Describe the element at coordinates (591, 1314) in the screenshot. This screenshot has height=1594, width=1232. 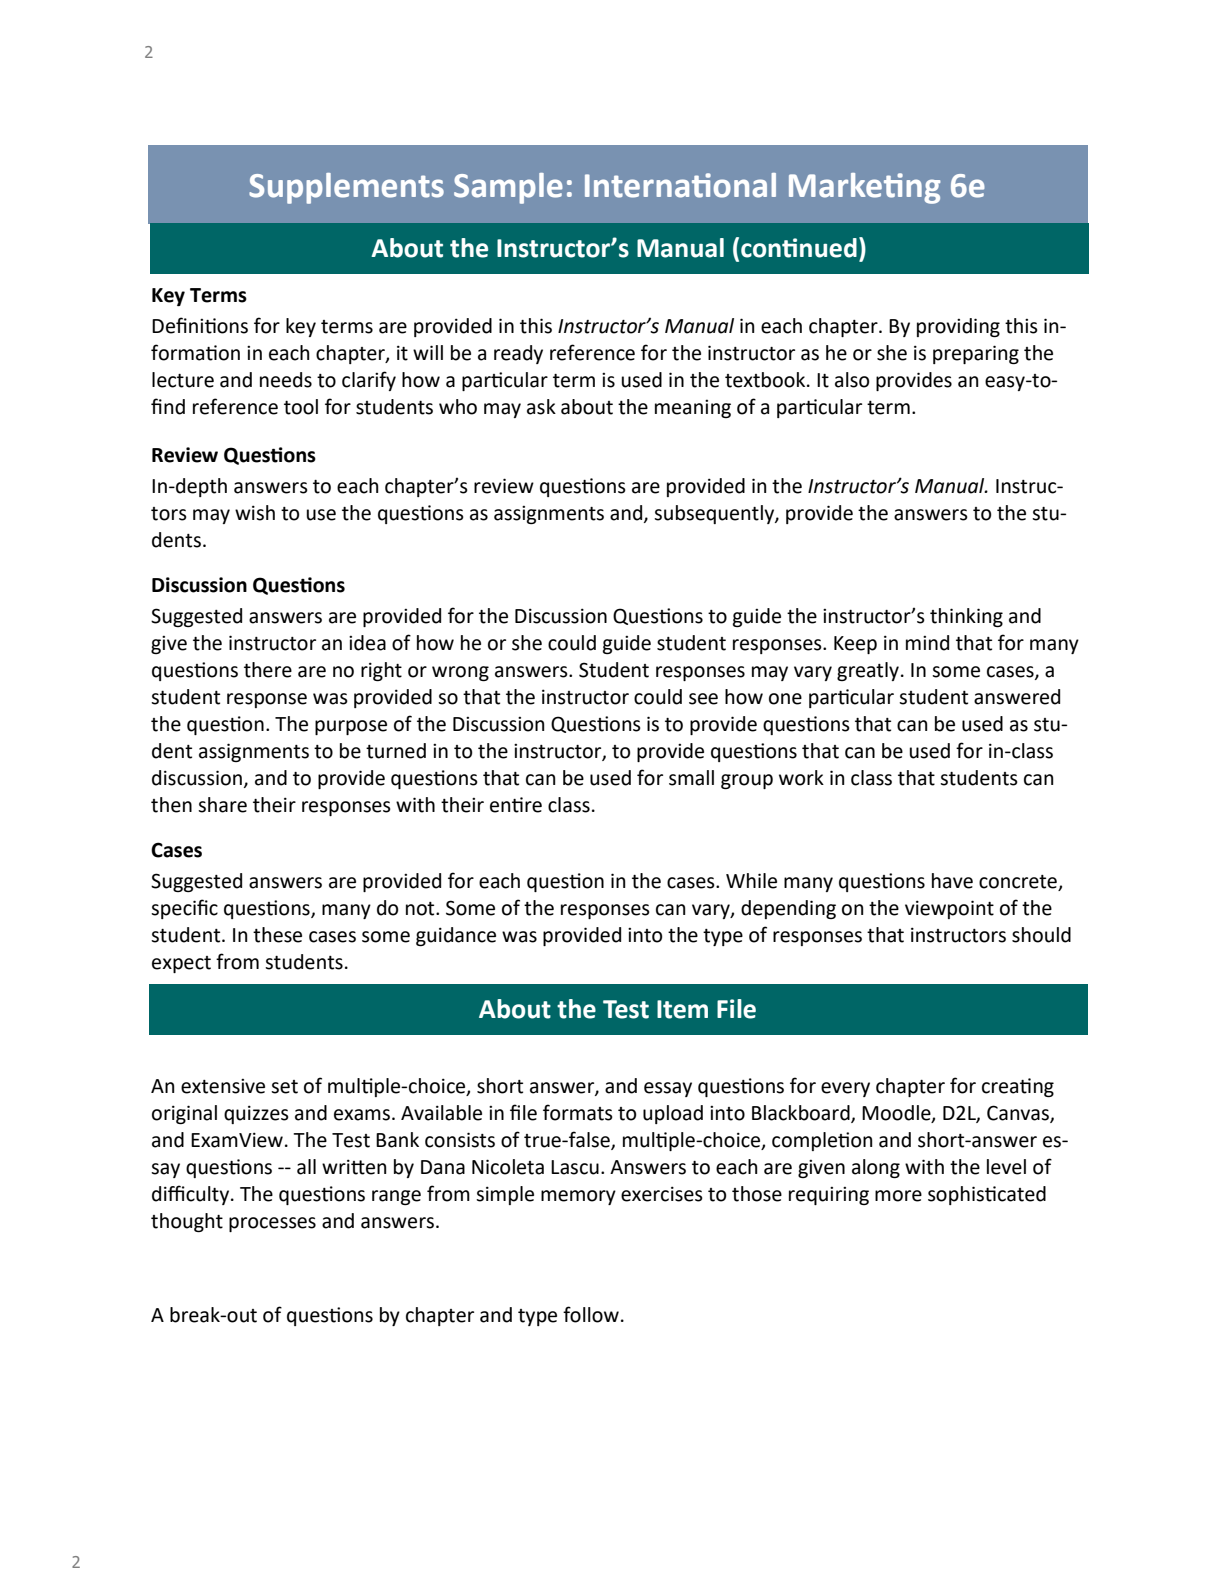
I see `follow` at that location.
